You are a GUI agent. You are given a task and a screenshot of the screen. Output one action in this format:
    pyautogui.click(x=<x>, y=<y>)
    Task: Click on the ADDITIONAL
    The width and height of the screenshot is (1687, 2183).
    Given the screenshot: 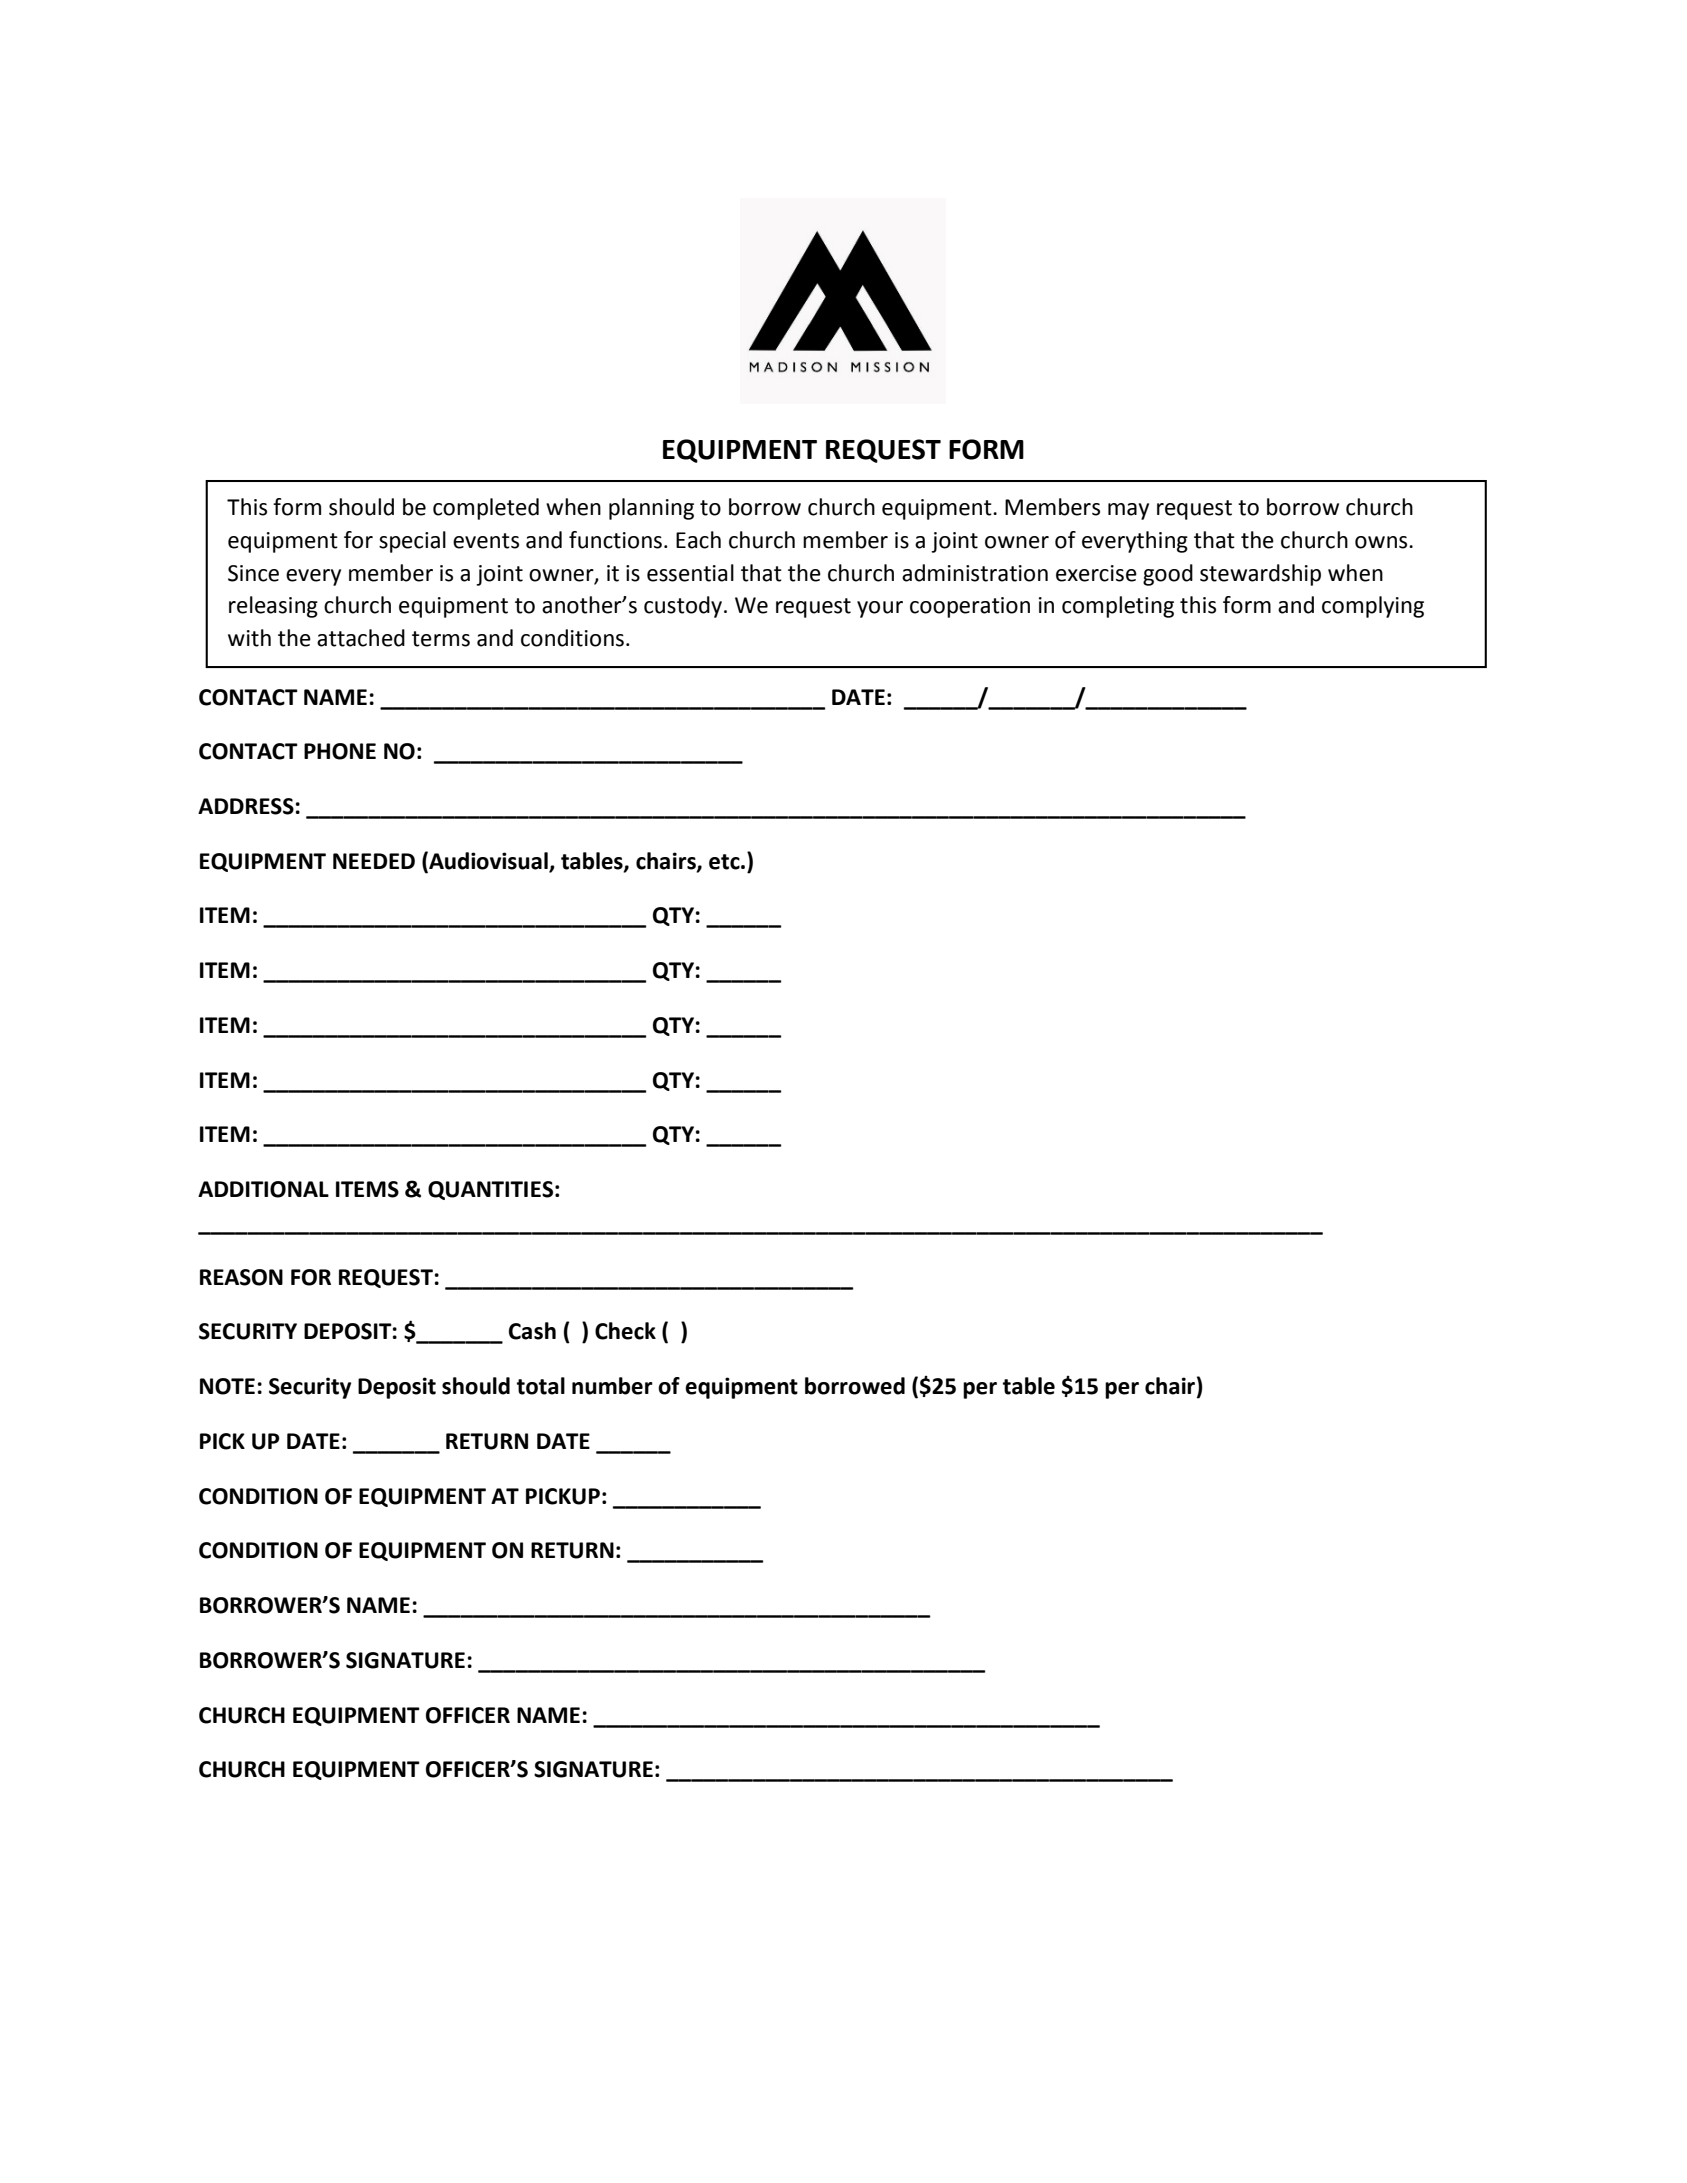 What is the action you would take?
    pyautogui.click(x=263, y=1189)
